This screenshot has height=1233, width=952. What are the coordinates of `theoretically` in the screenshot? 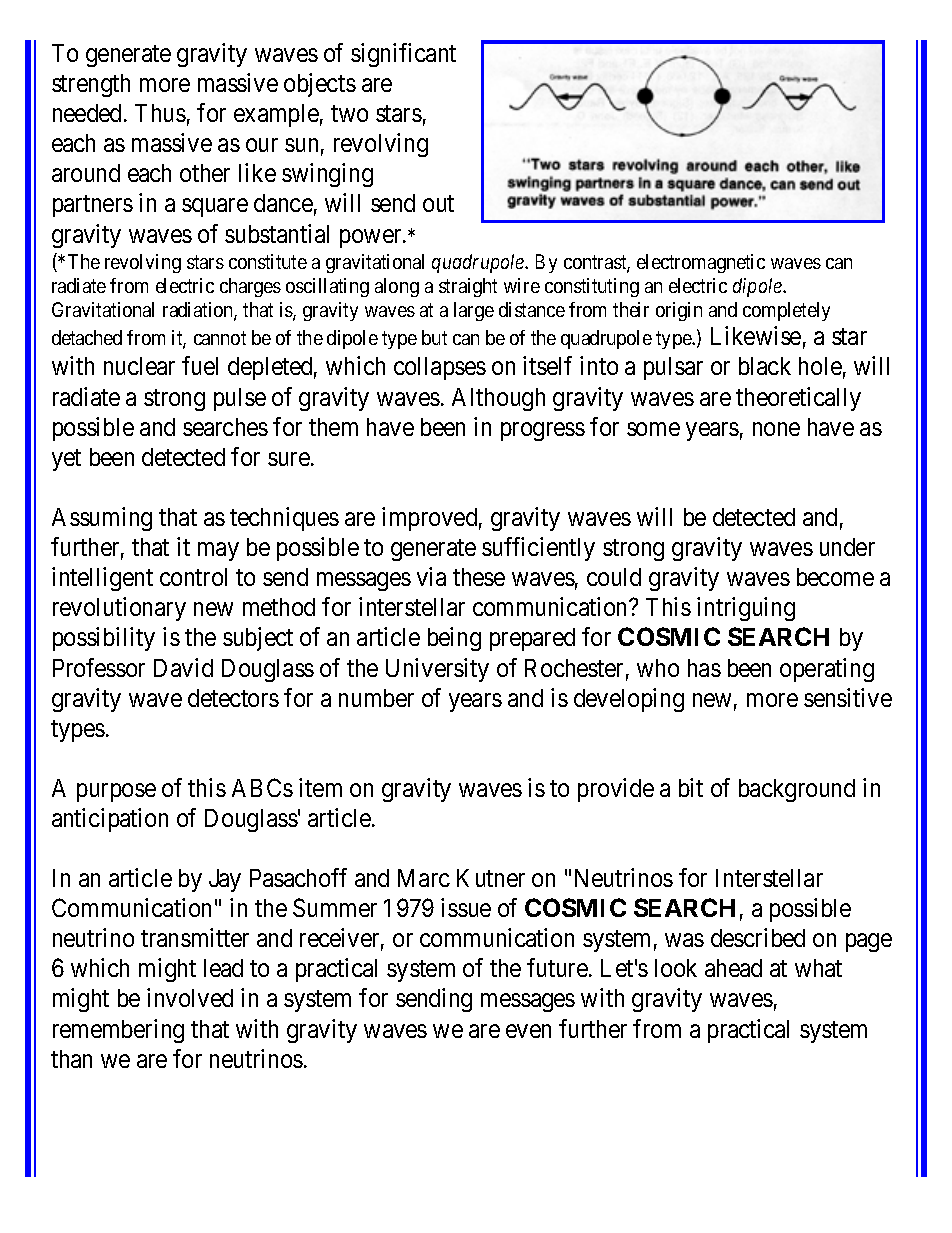 It's located at (798, 399).
